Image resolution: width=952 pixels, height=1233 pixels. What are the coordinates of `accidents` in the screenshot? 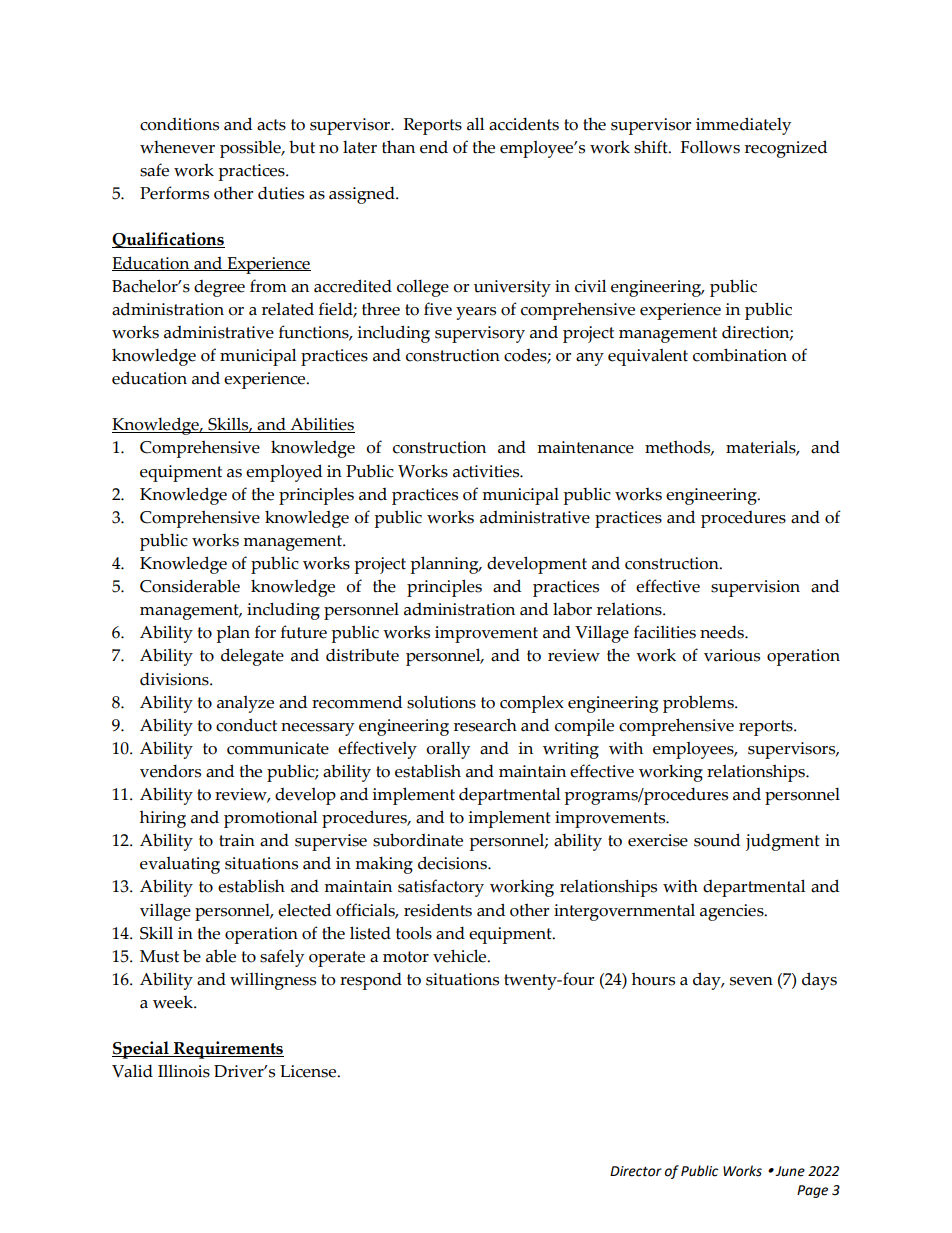 It's located at (524, 124).
